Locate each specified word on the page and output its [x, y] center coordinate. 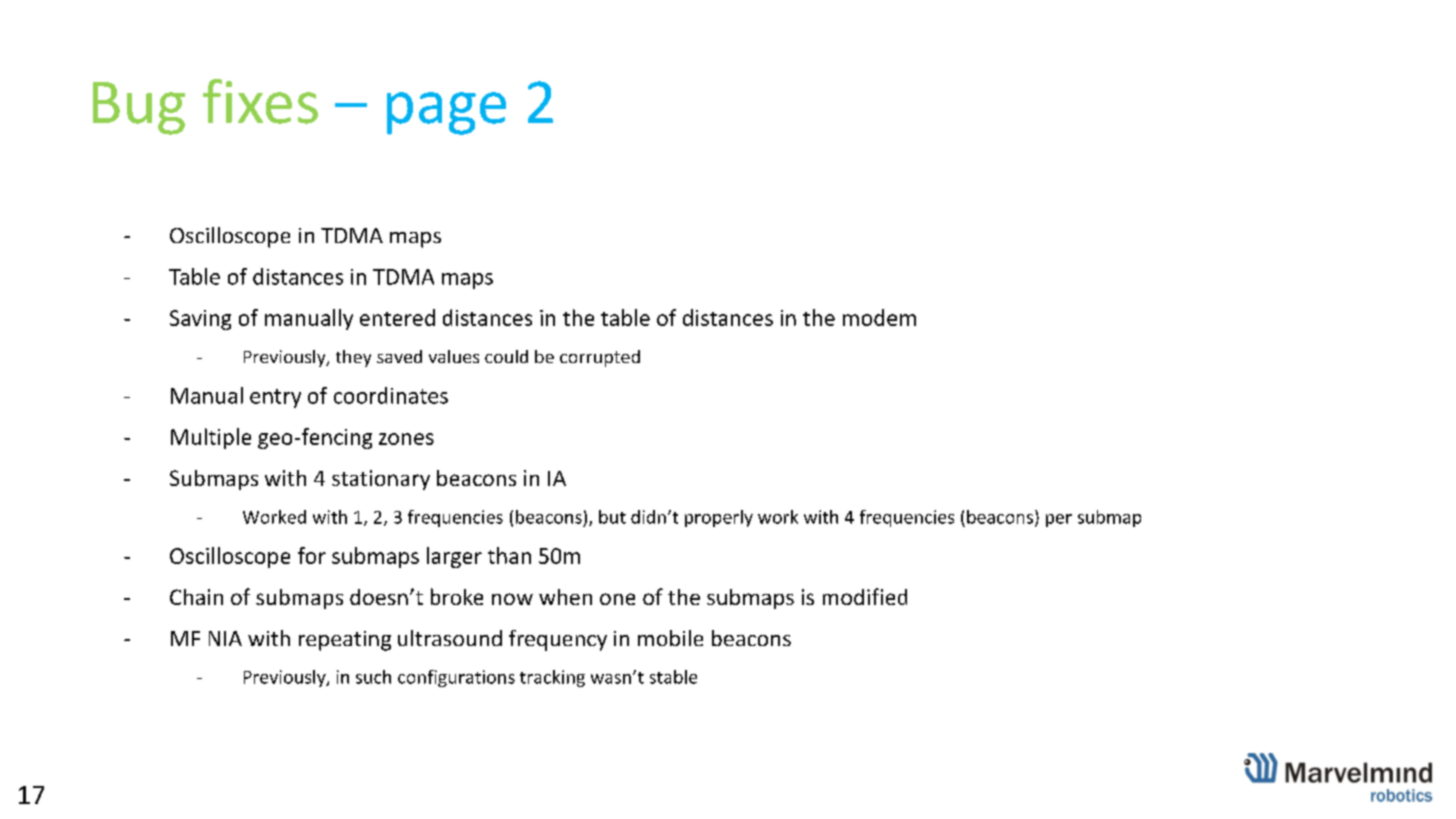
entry [275, 398]
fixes [260, 101]
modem [879, 317]
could [506, 356]
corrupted [600, 358]
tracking [552, 678]
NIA [225, 638]
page [446, 113]
